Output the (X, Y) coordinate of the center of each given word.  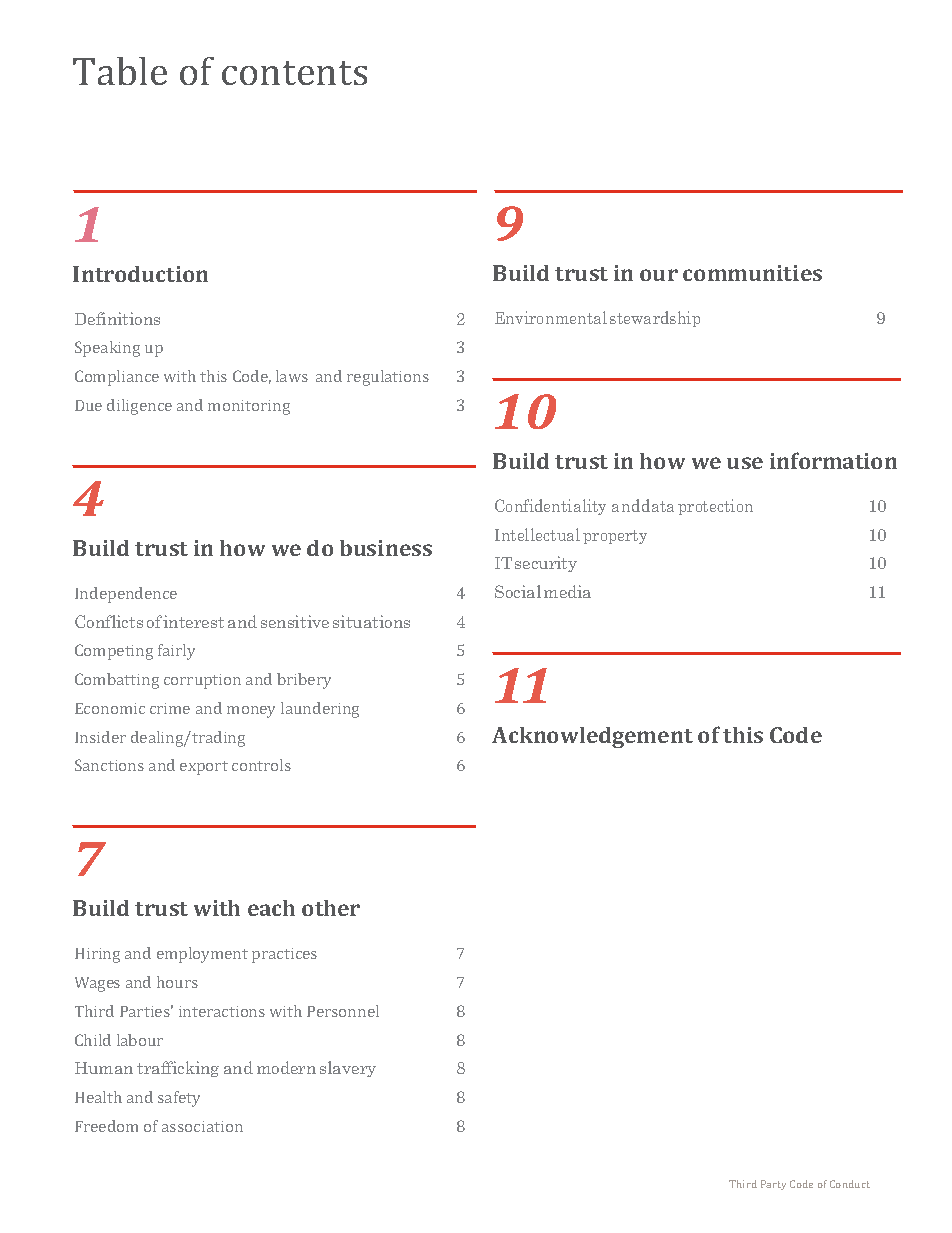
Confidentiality (550, 507)
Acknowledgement (592, 737)
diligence (139, 407)
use (745, 463)
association (202, 1126)
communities (752, 273)
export (204, 768)
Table (120, 71)
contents (294, 73)
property (615, 537)
